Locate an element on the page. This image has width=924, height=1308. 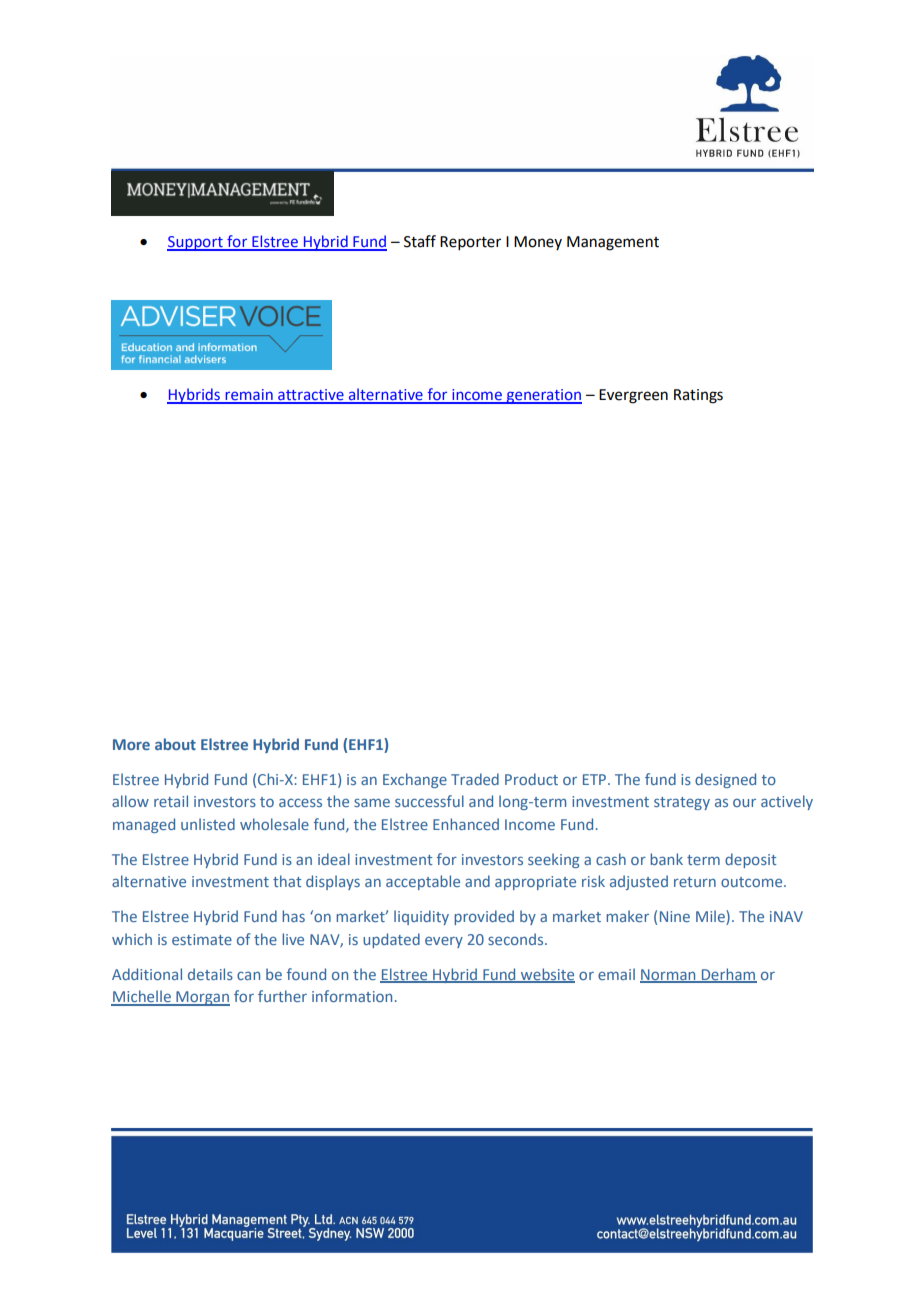
Support is located at coordinates (196, 243).
